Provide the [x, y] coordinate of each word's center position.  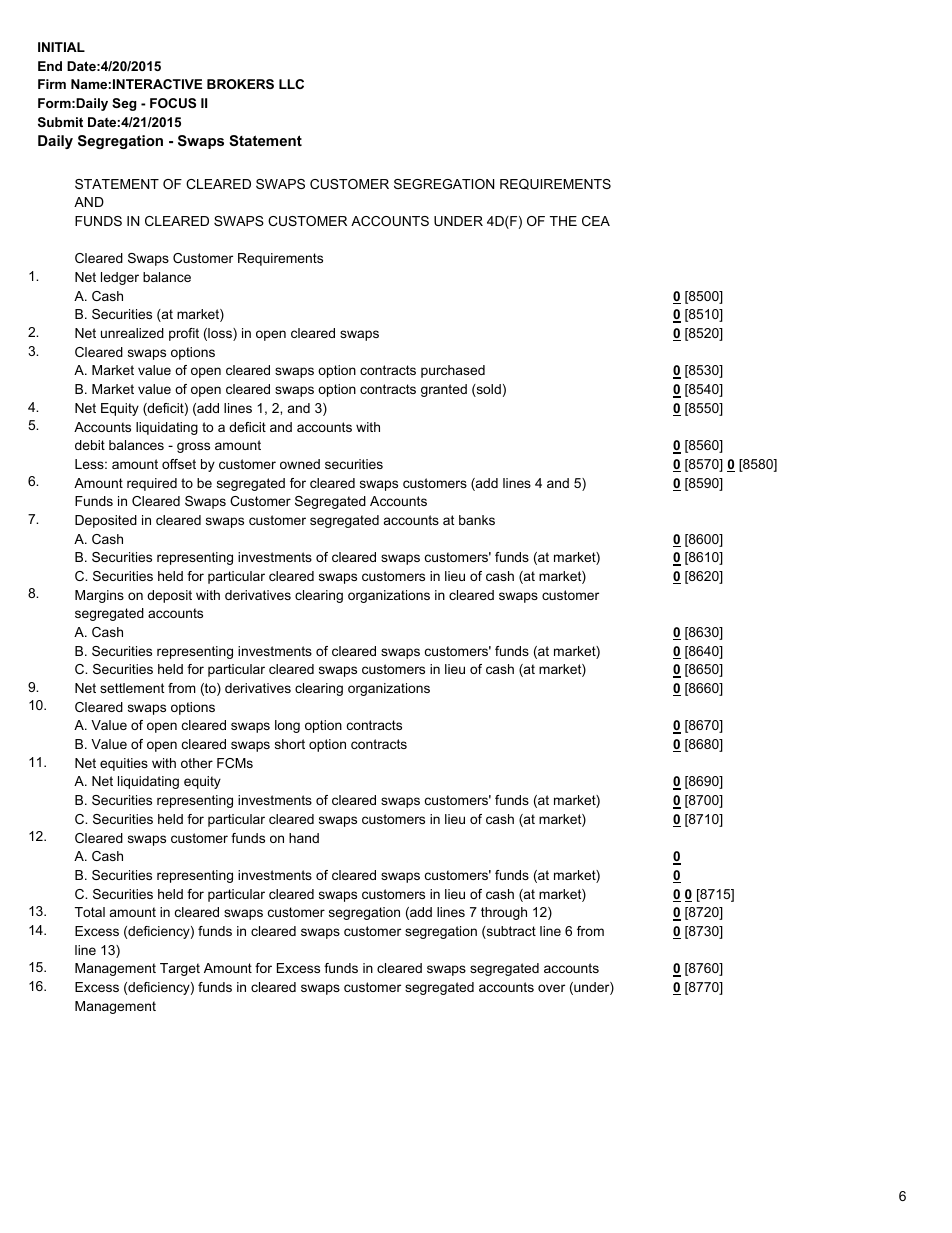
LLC [291, 84]
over [551, 988]
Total [90, 912]
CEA [596, 221]
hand [304, 838]
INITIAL [61, 47]
